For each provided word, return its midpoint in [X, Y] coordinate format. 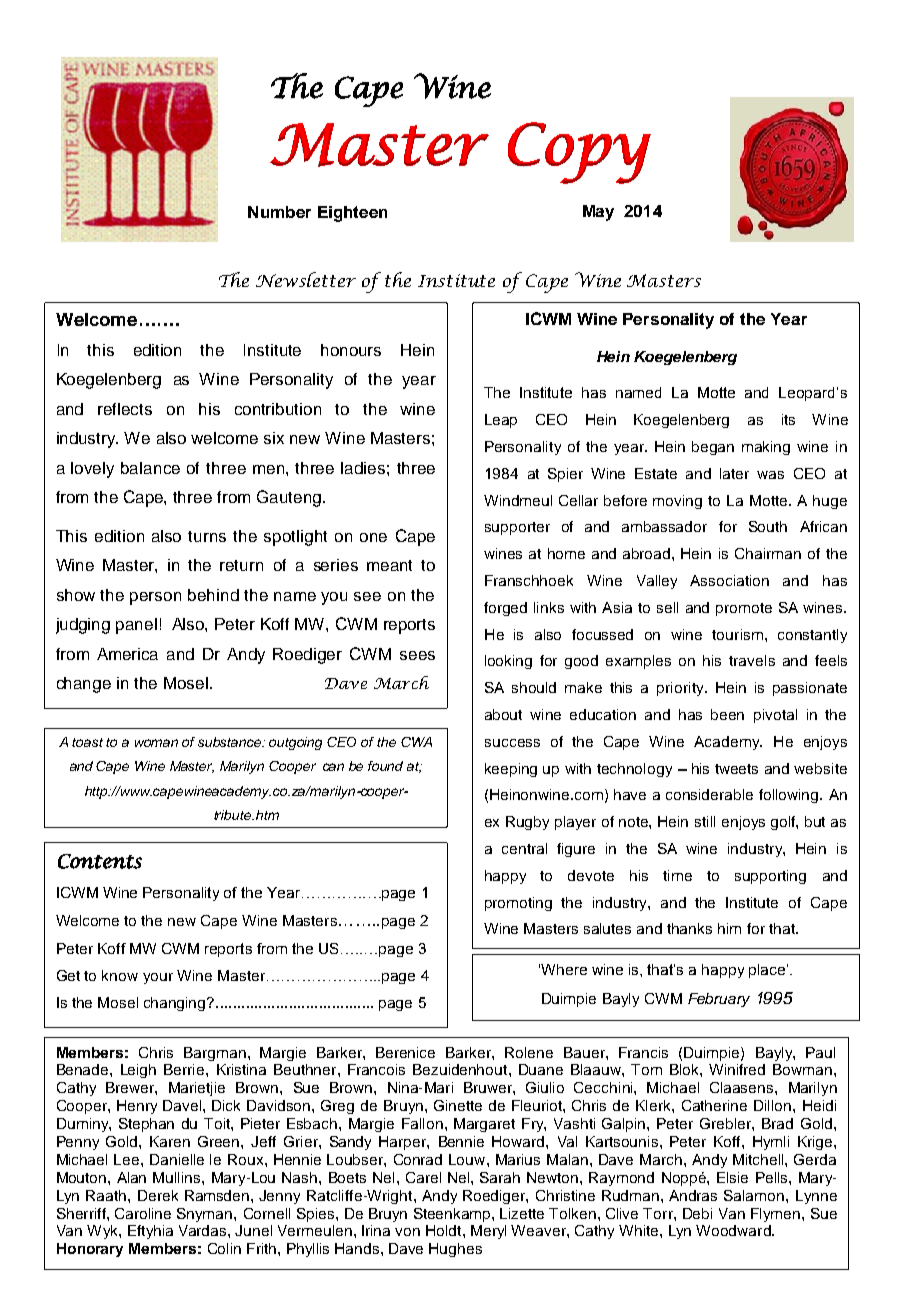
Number [279, 212]
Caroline [143, 1213]
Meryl [488, 1232]
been [727, 714]
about [503, 714]
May [598, 213]
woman [156, 743]
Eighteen [352, 214]
